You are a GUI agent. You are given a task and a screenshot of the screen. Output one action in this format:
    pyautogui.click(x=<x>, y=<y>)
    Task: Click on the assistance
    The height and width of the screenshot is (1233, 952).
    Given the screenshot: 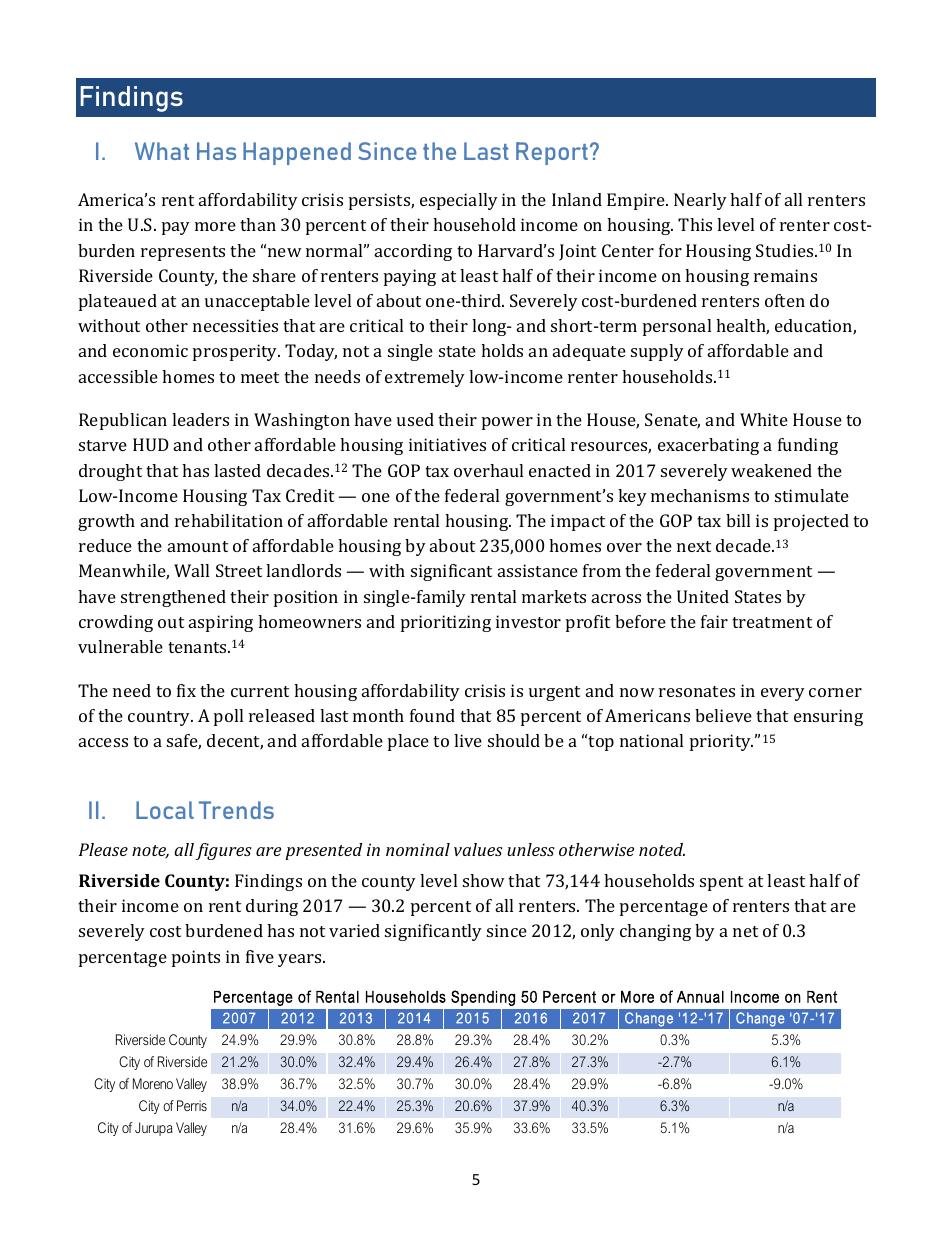 What is the action you would take?
    pyautogui.click(x=538, y=570)
